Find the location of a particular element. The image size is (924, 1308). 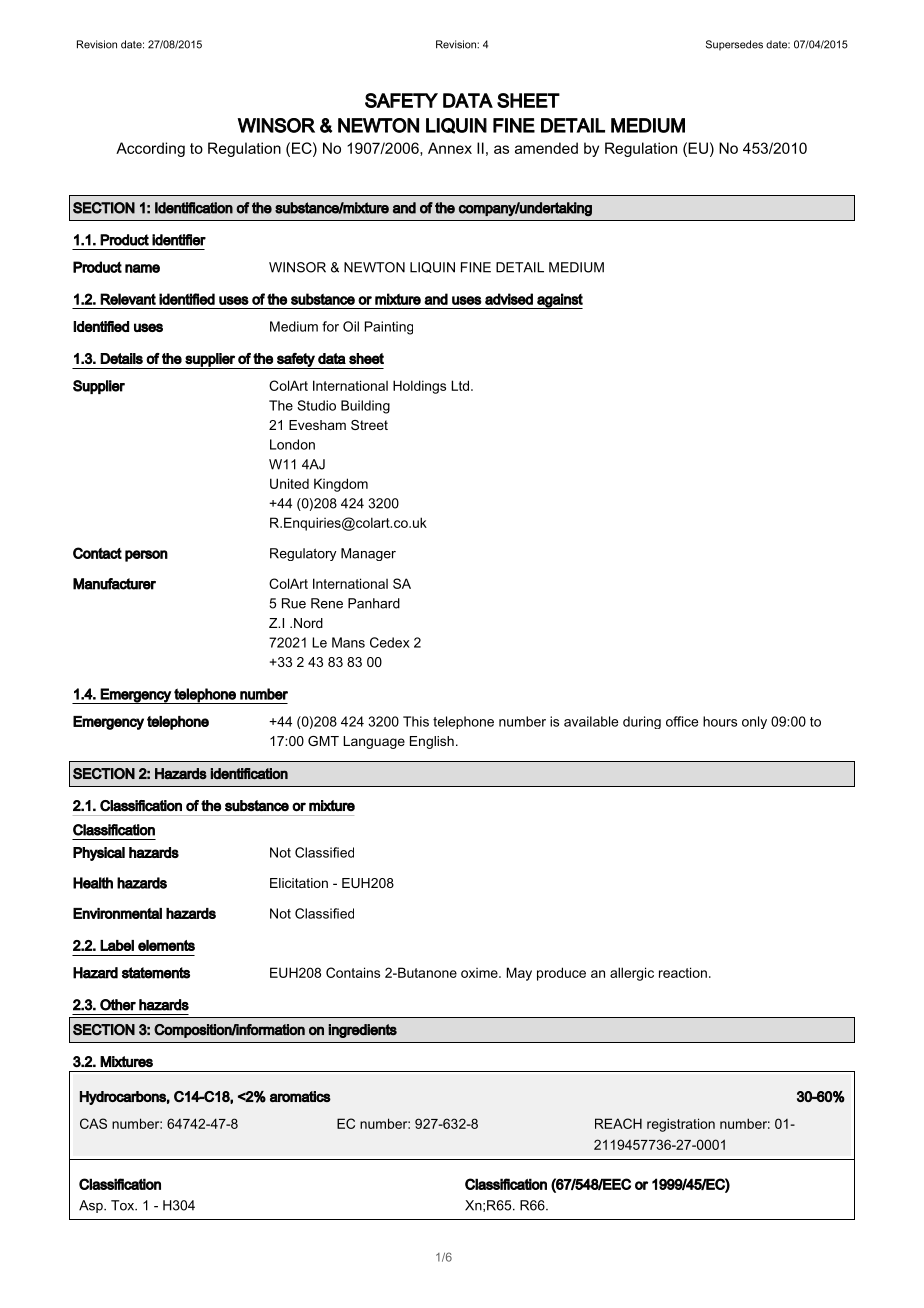

Tox is located at coordinates (124, 1205).
